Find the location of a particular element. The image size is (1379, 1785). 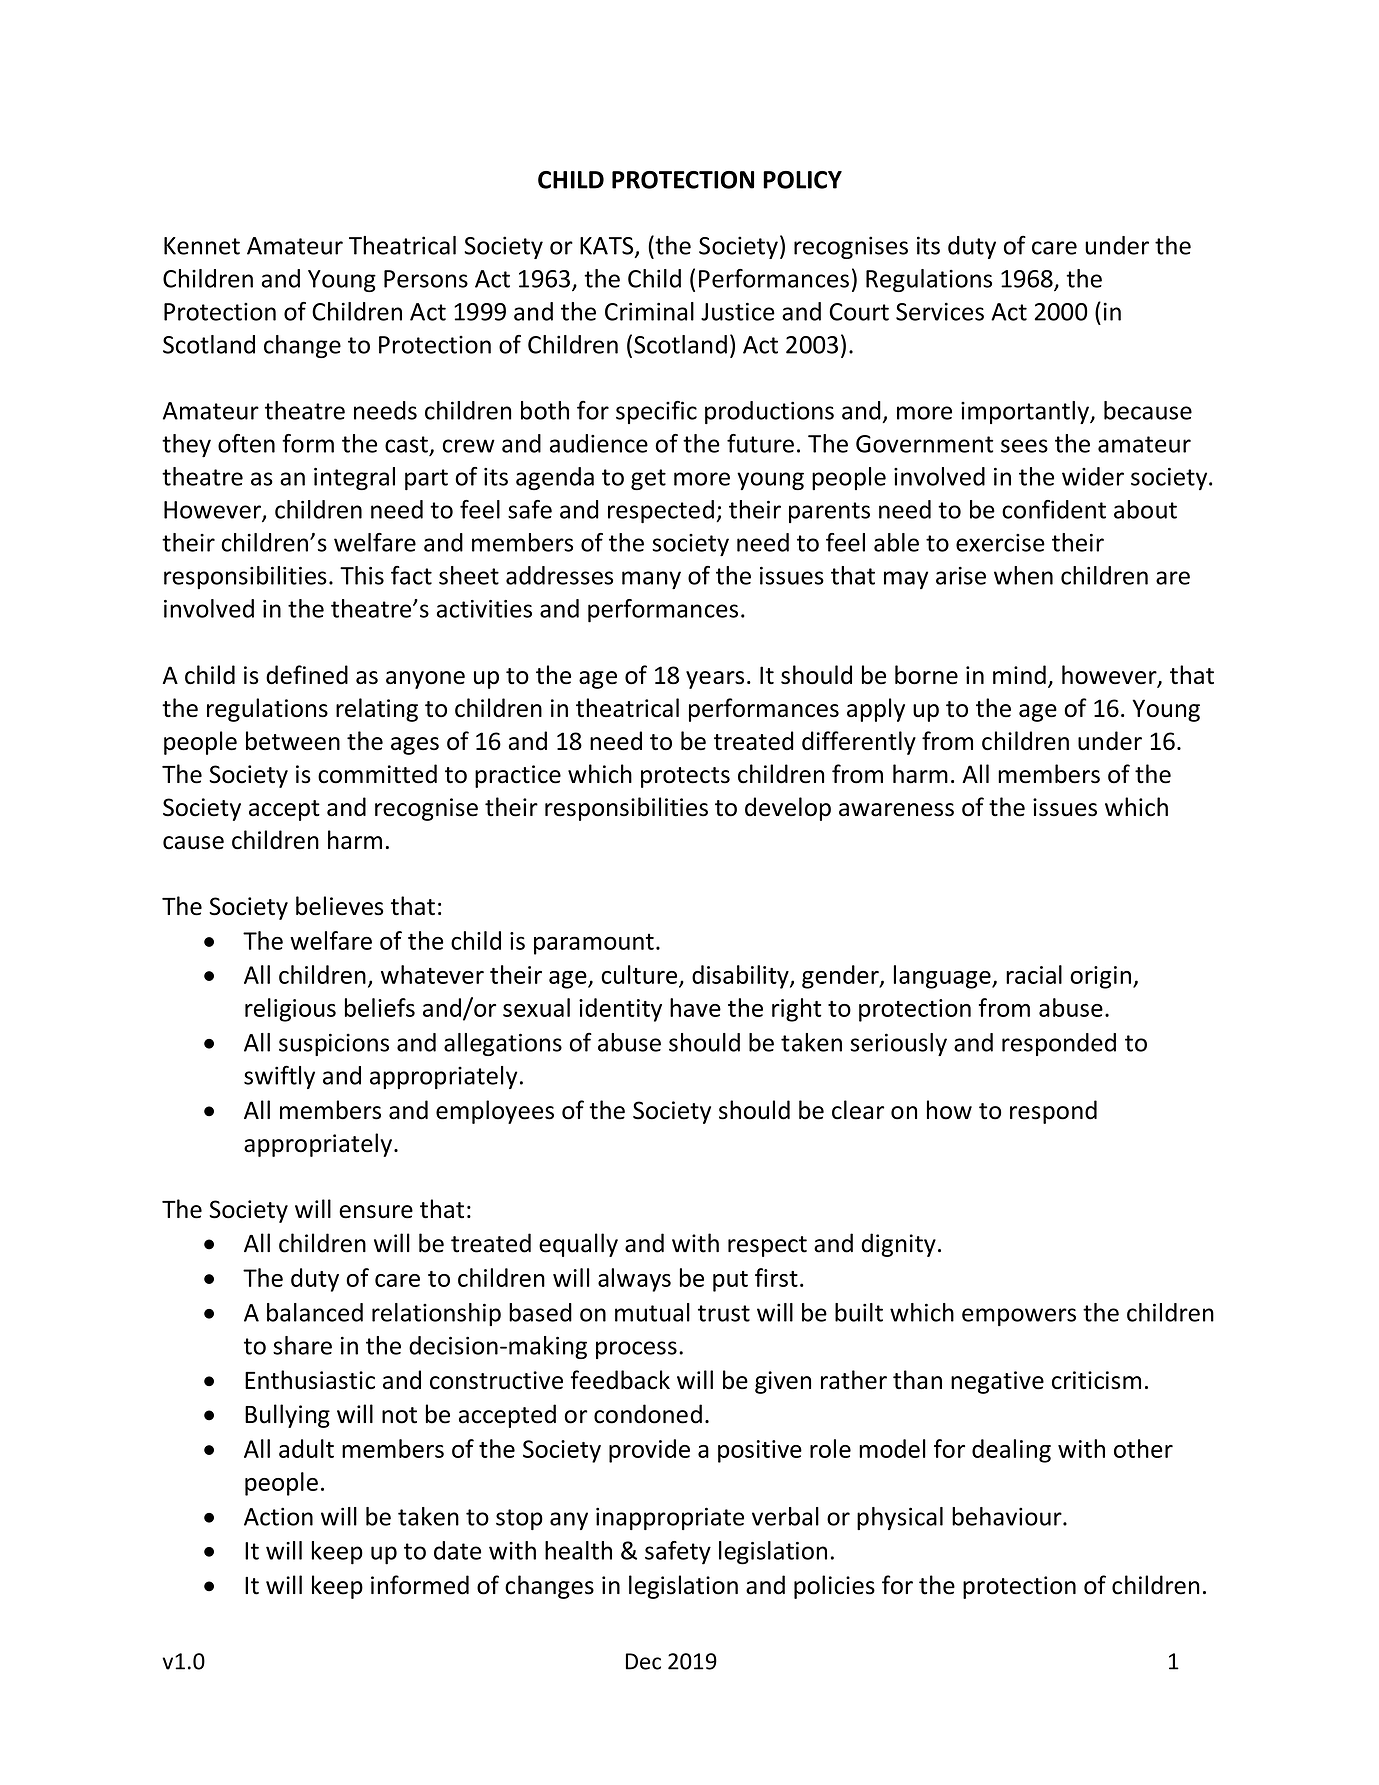

Services is located at coordinates (940, 311).
